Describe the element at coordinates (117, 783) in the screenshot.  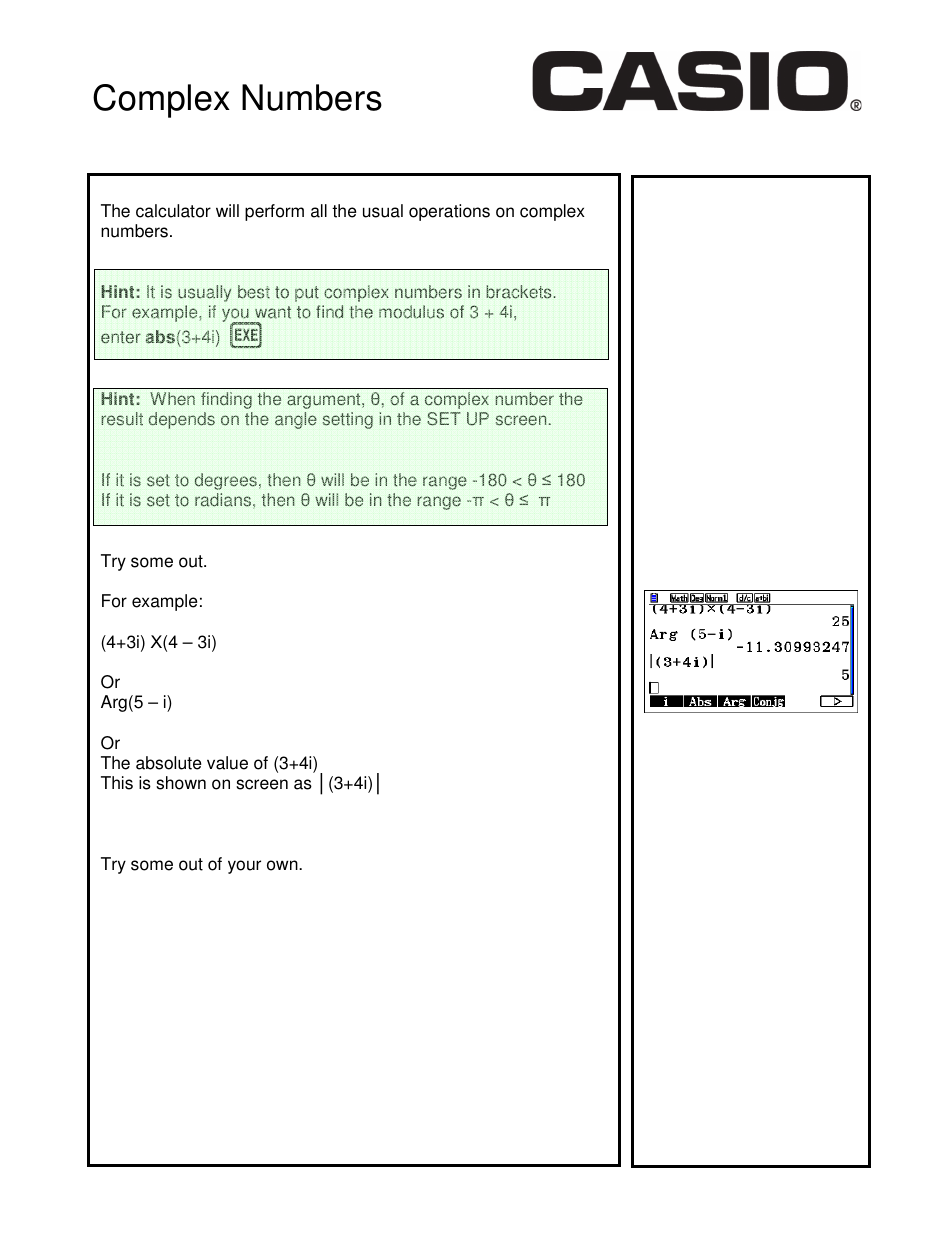
I see `This` at that location.
